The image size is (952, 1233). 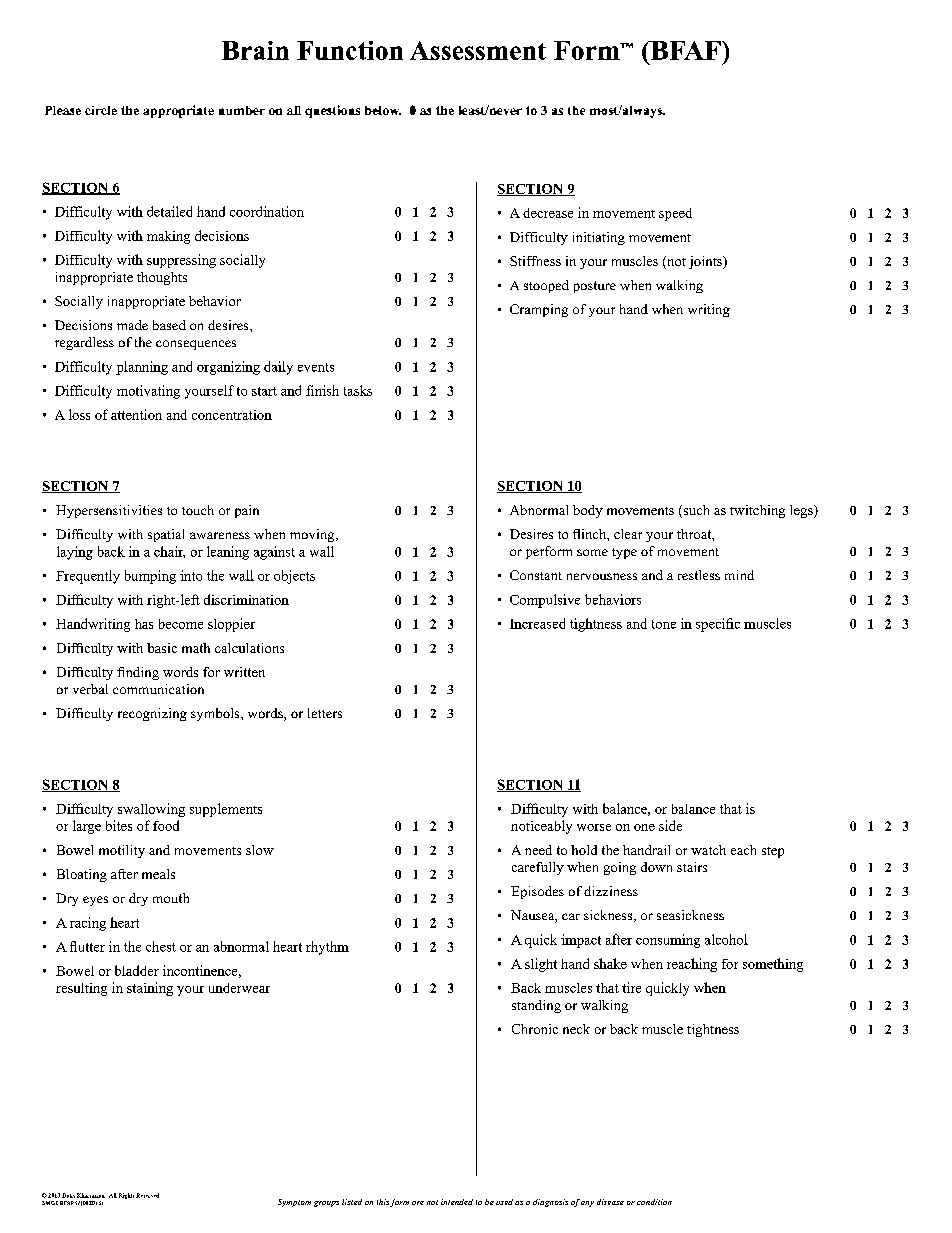 What do you see at coordinates (147, 1195) in the page?
I see `Reserved` at bounding box center [147, 1195].
